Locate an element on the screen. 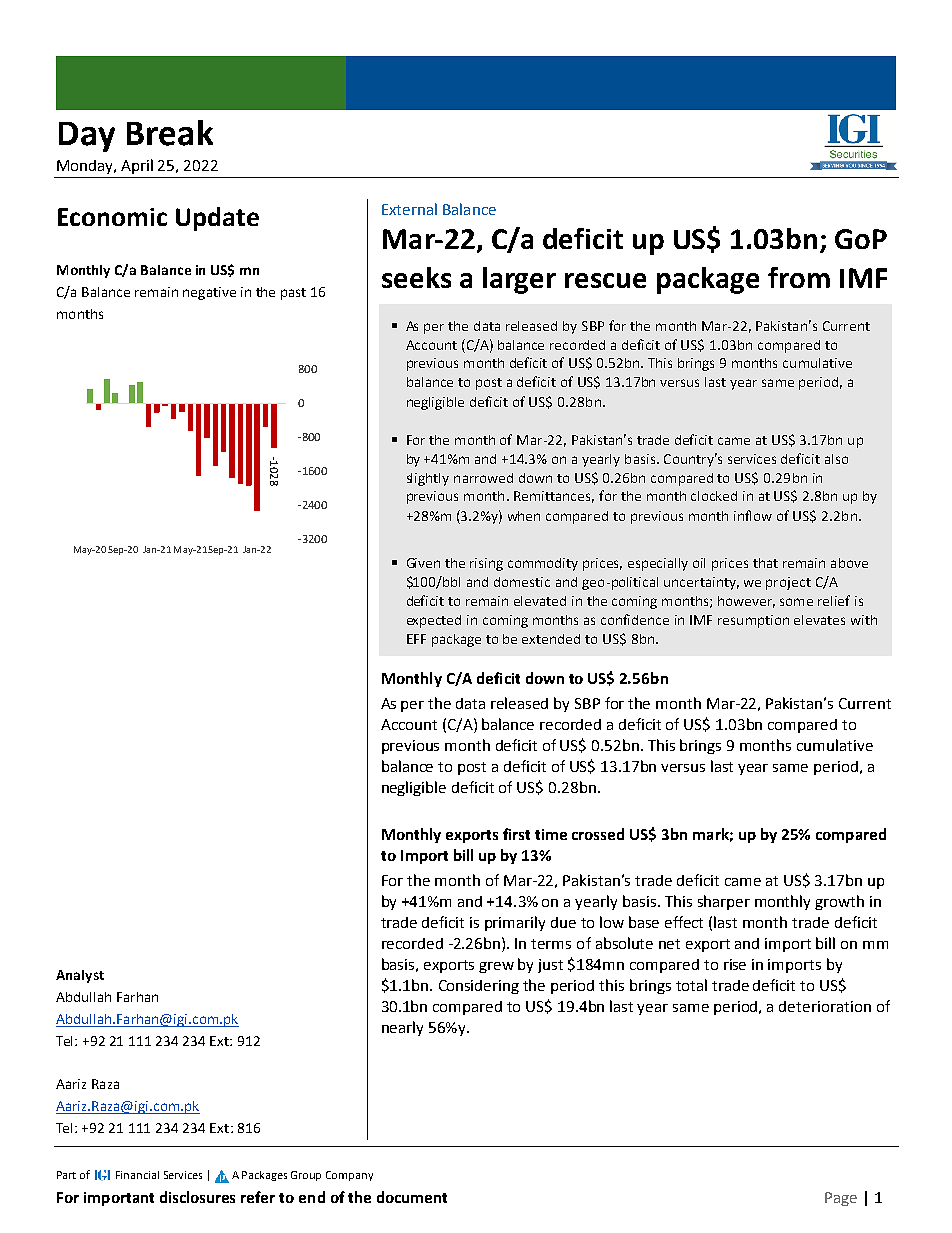 This screenshot has width=952, height=1233. from is located at coordinates (799, 277).
